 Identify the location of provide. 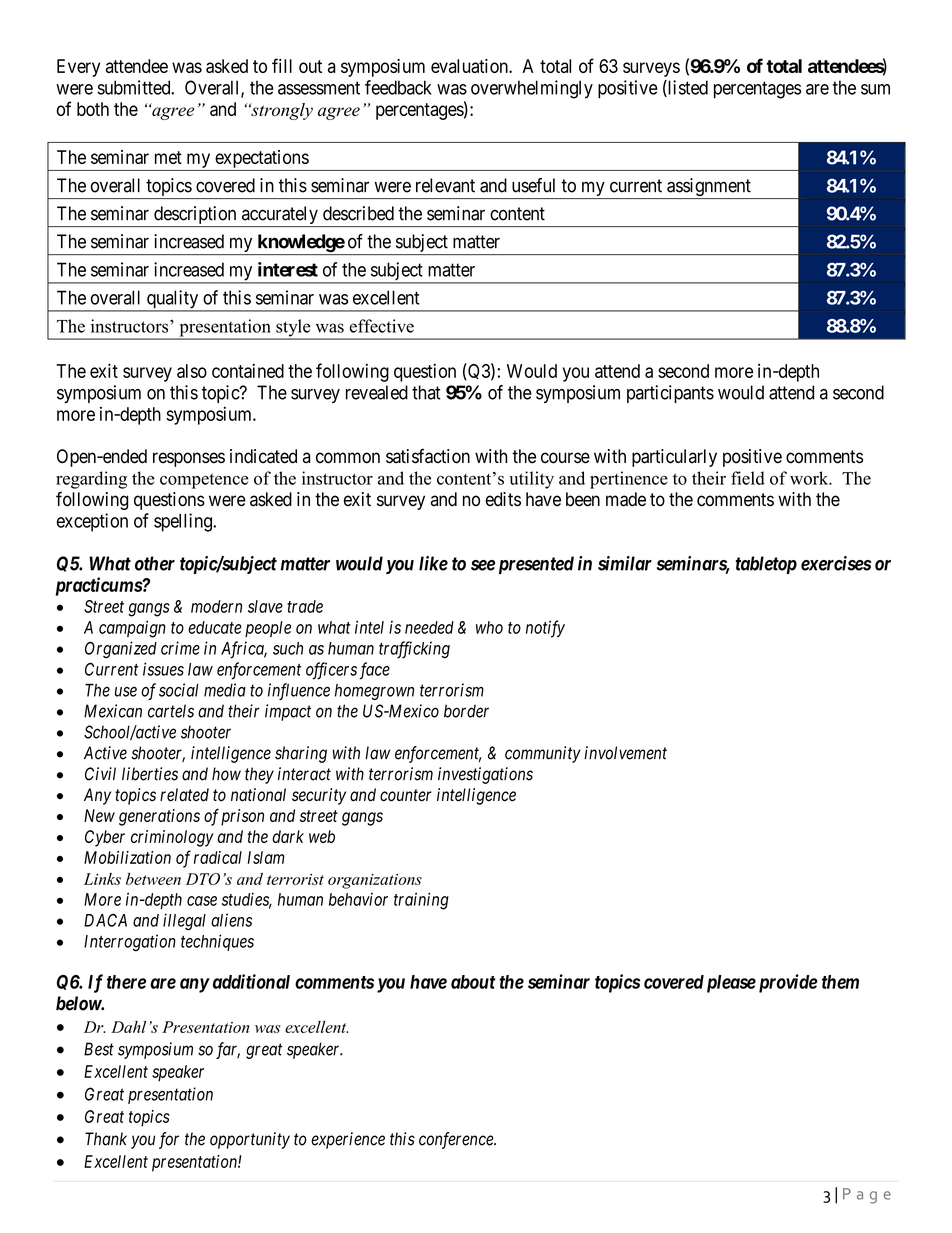
(786, 983).
